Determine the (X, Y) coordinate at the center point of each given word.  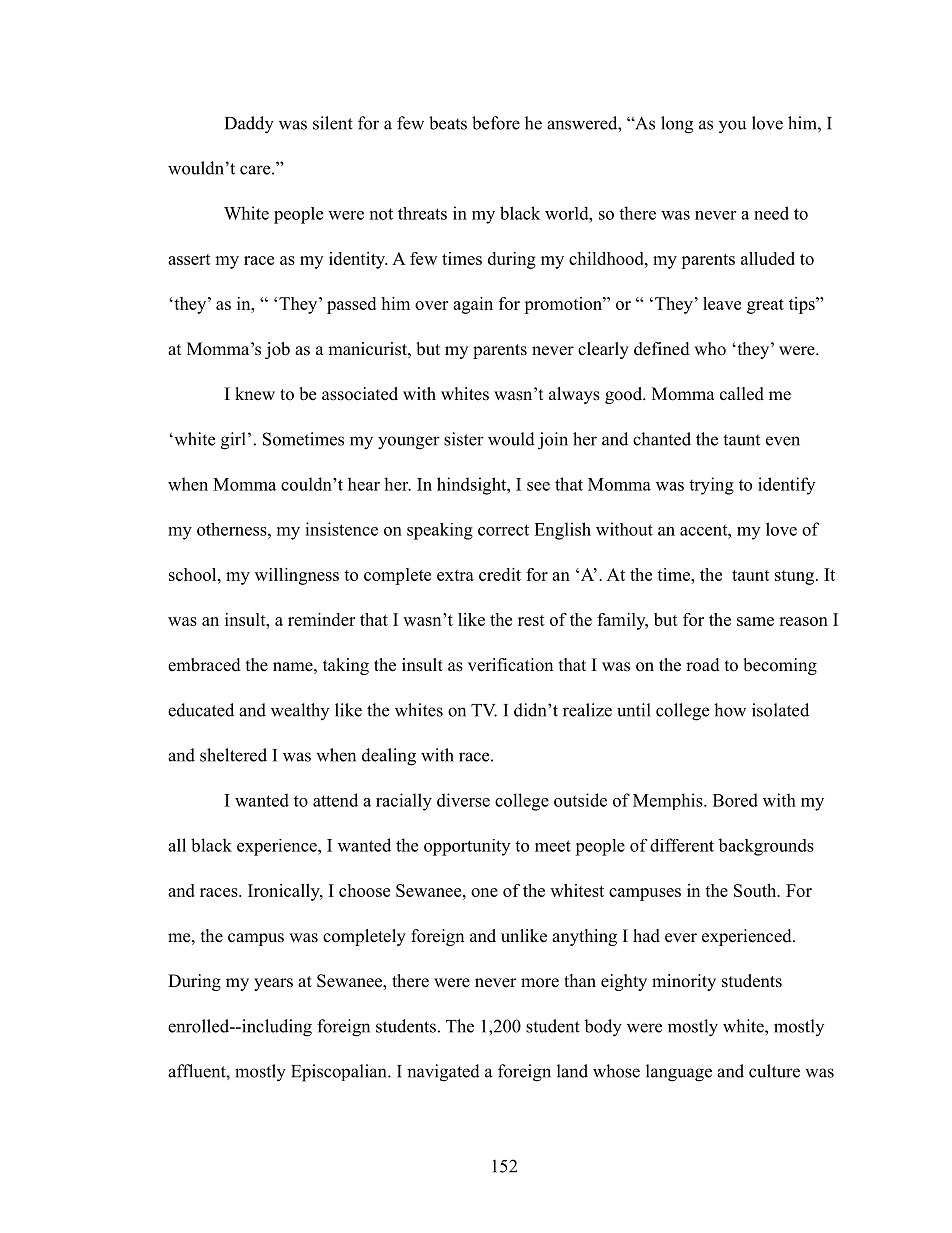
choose (364, 890)
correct (503, 530)
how (730, 710)
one (484, 892)
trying (711, 486)
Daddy (249, 125)
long (677, 125)
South (756, 890)
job (277, 350)
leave (722, 303)
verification (510, 665)
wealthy (300, 711)
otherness (233, 529)
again (473, 305)
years (273, 984)
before (496, 123)
